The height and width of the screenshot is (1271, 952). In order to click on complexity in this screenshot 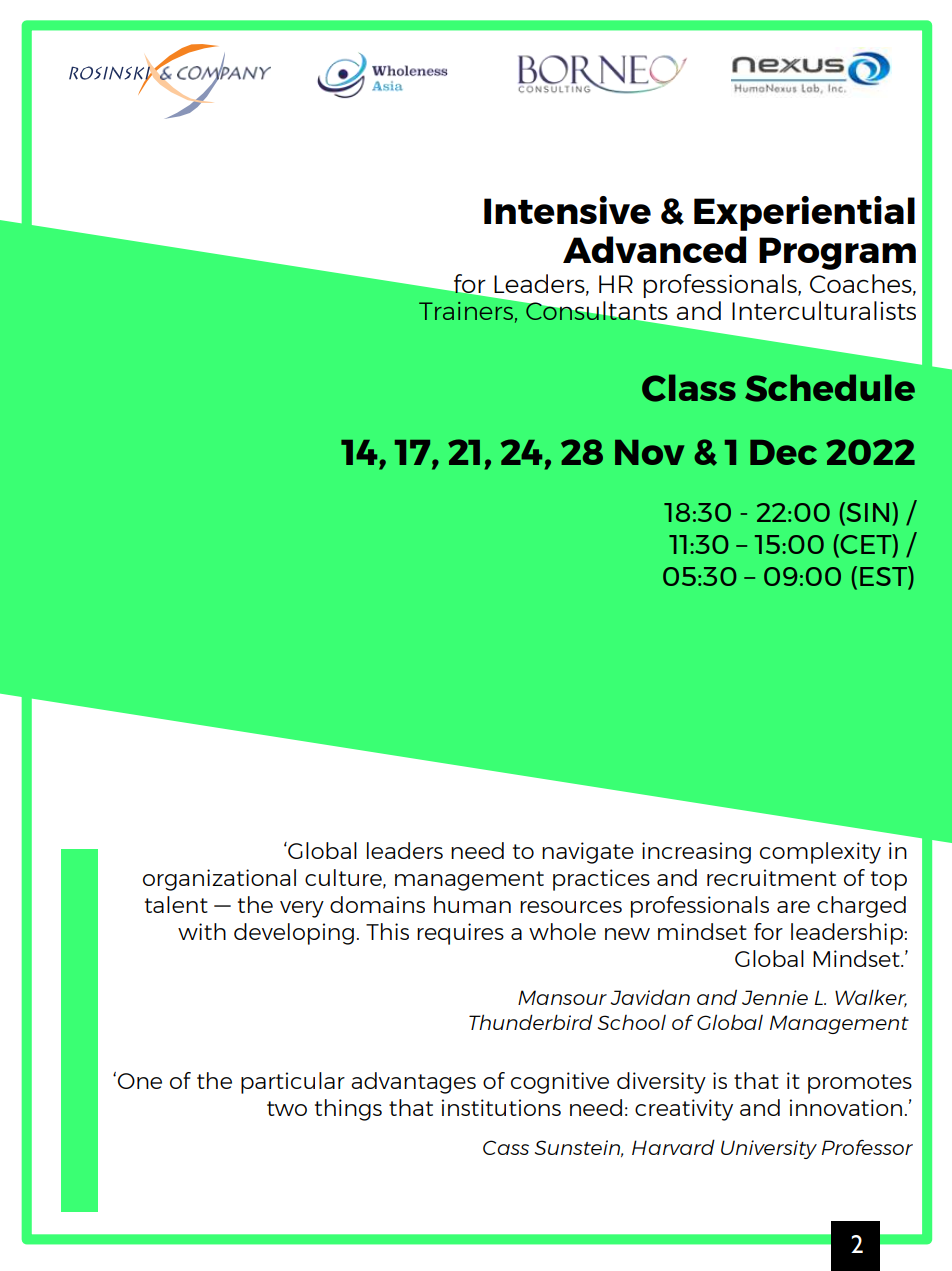, I will do `click(820, 853)`.
